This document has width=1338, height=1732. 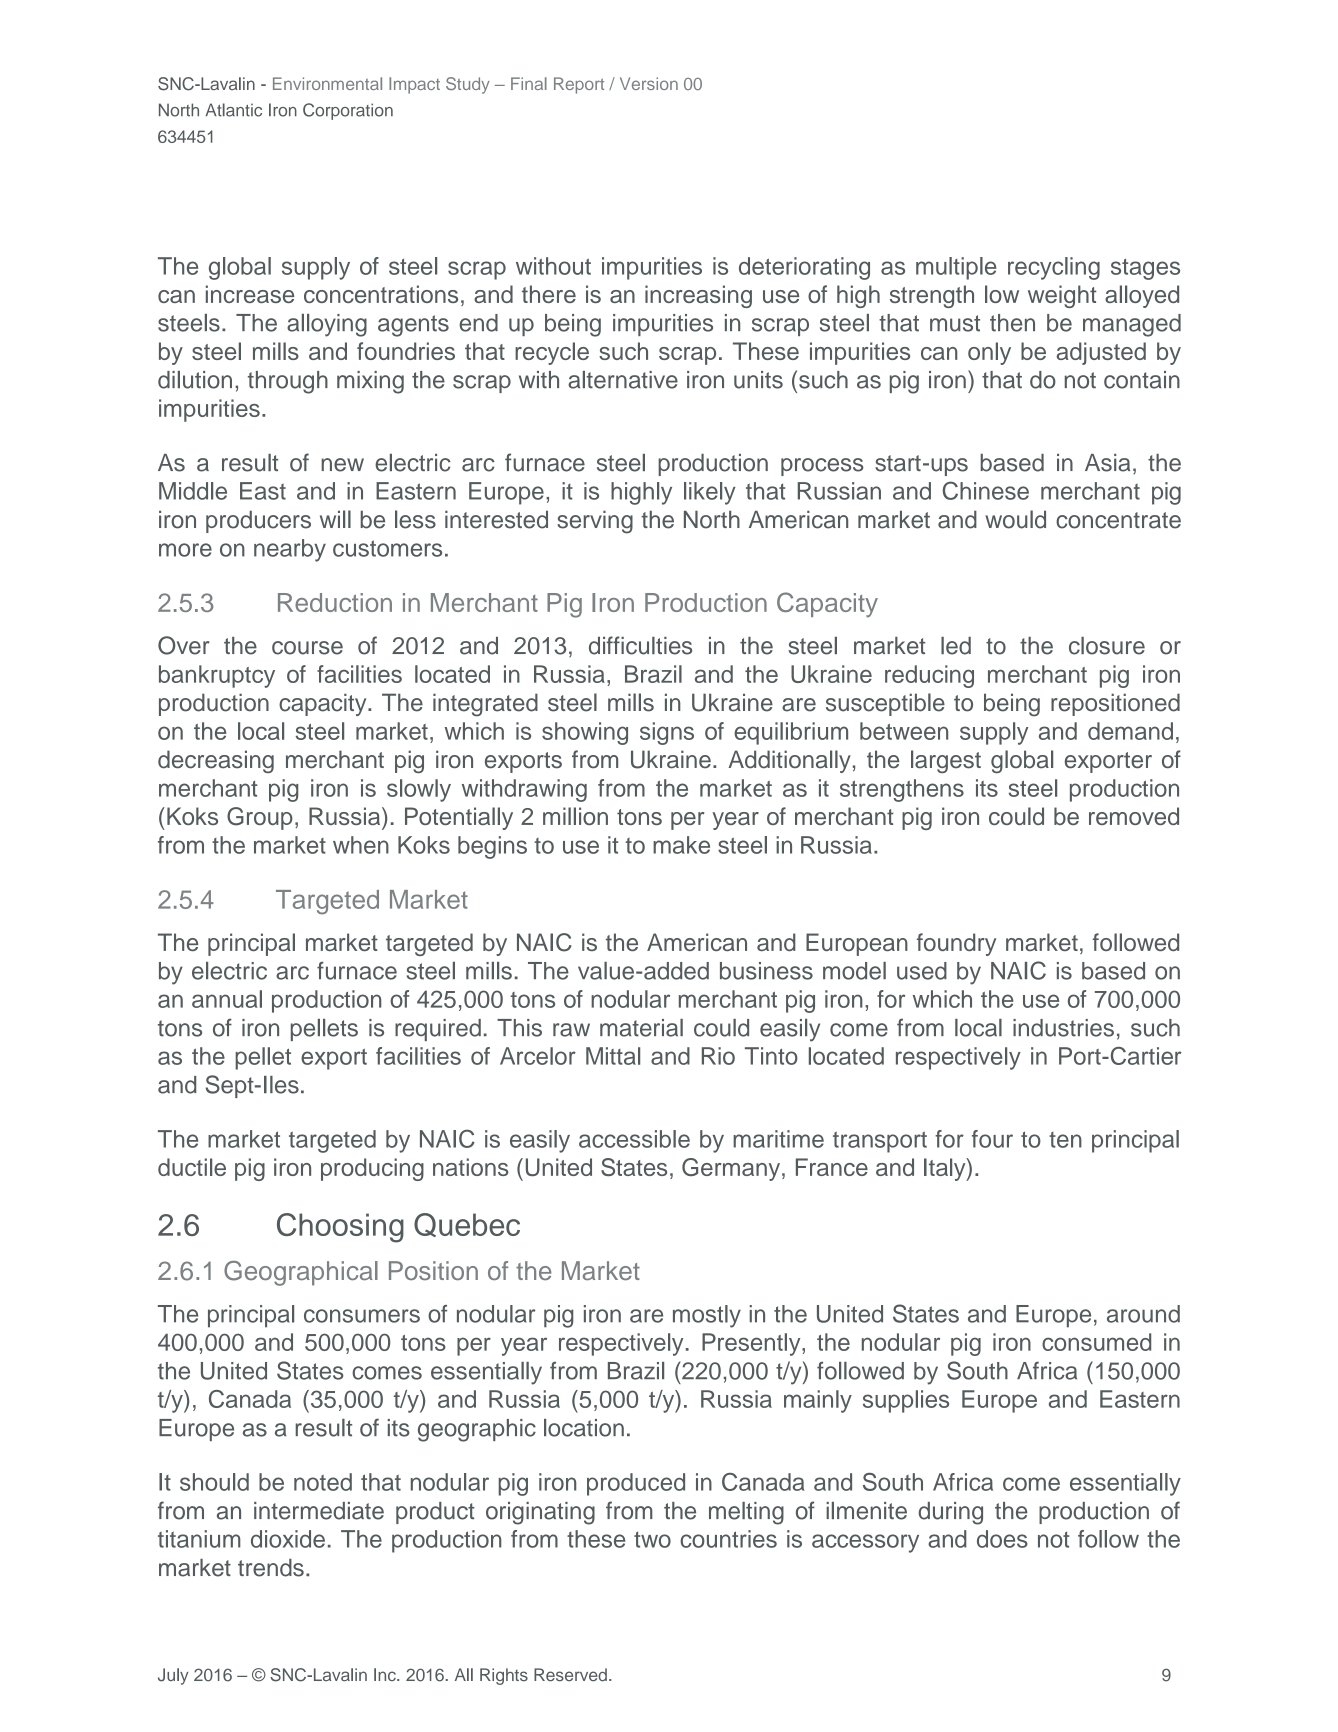 I want to click on recycling, so click(x=1054, y=268).
